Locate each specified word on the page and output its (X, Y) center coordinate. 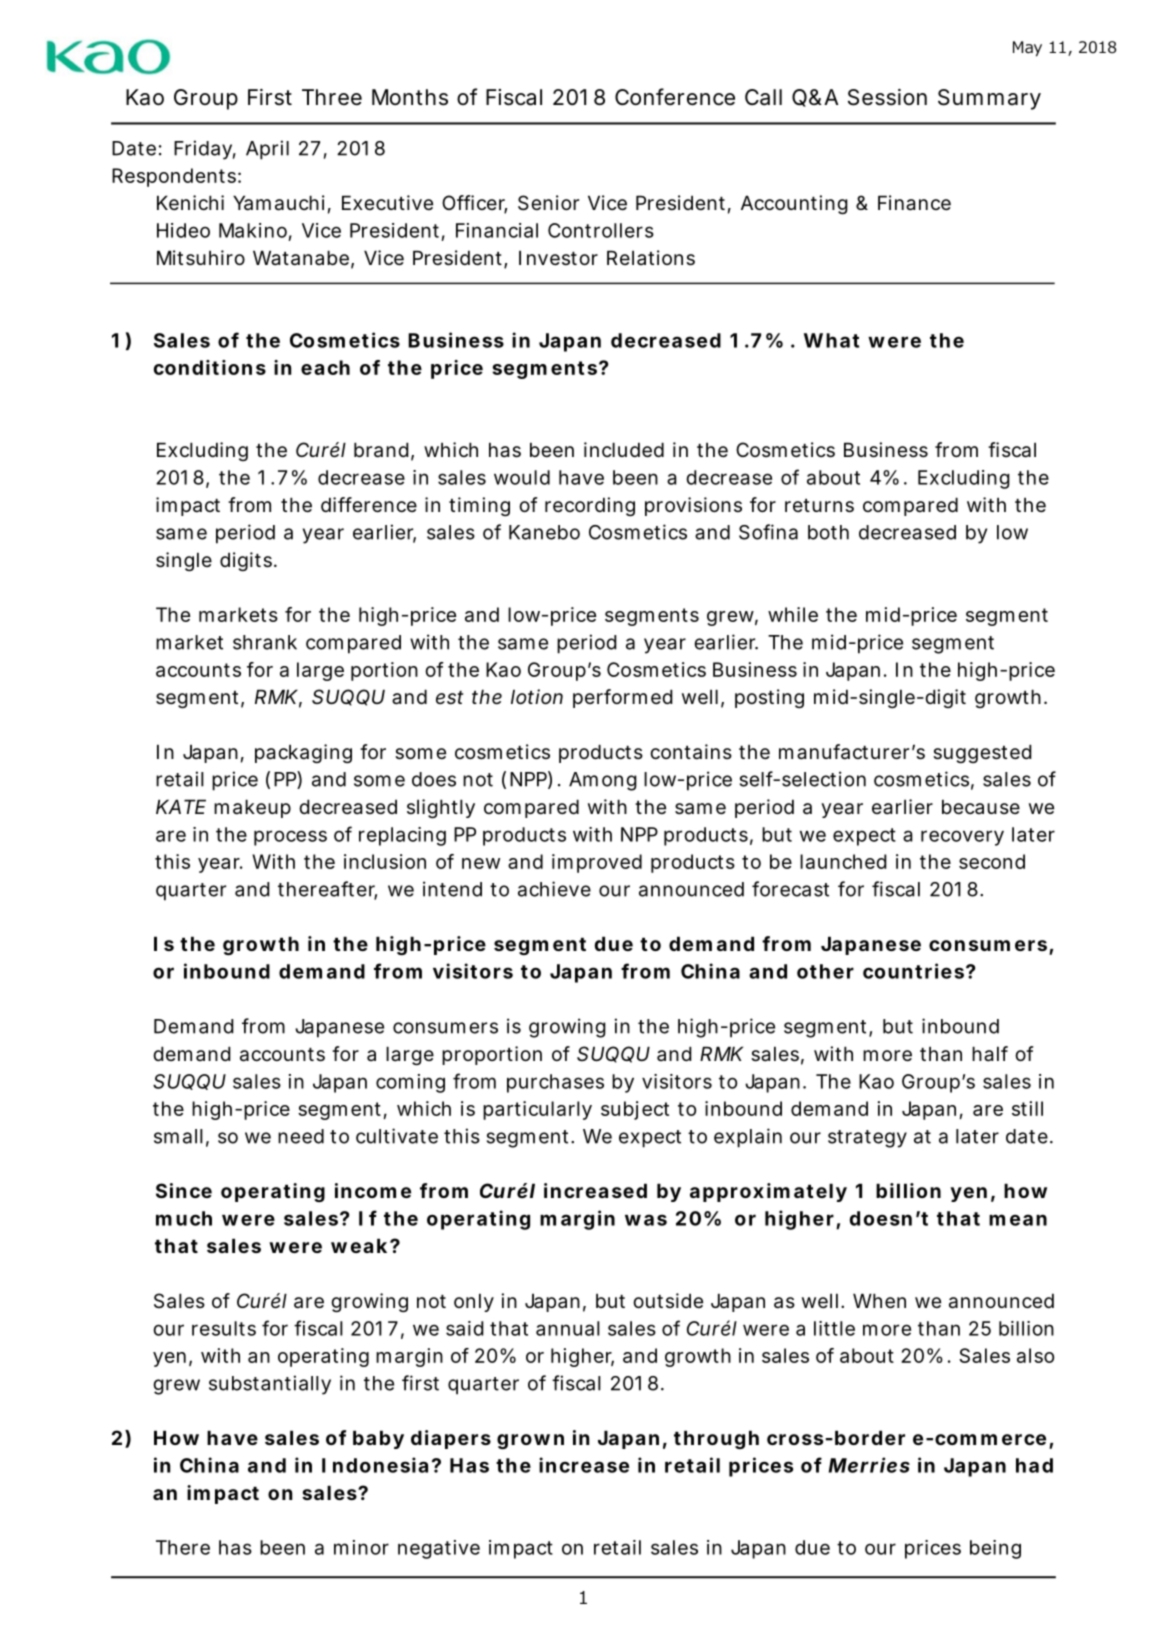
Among (603, 781)
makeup (252, 808)
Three (332, 97)
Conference (675, 97)
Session (887, 97)
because (981, 806)
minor (361, 1547)
